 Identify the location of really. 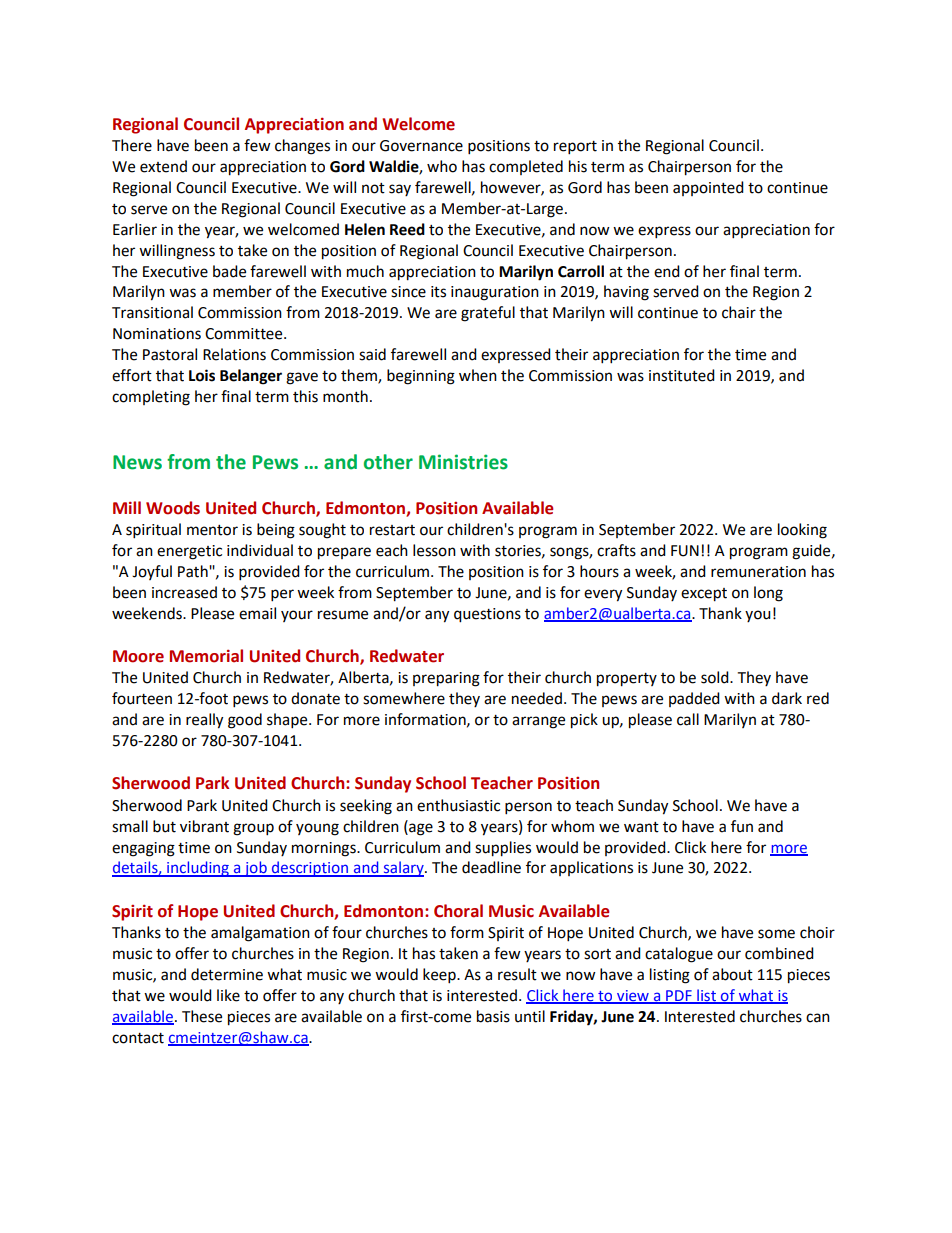
(204, 721).
